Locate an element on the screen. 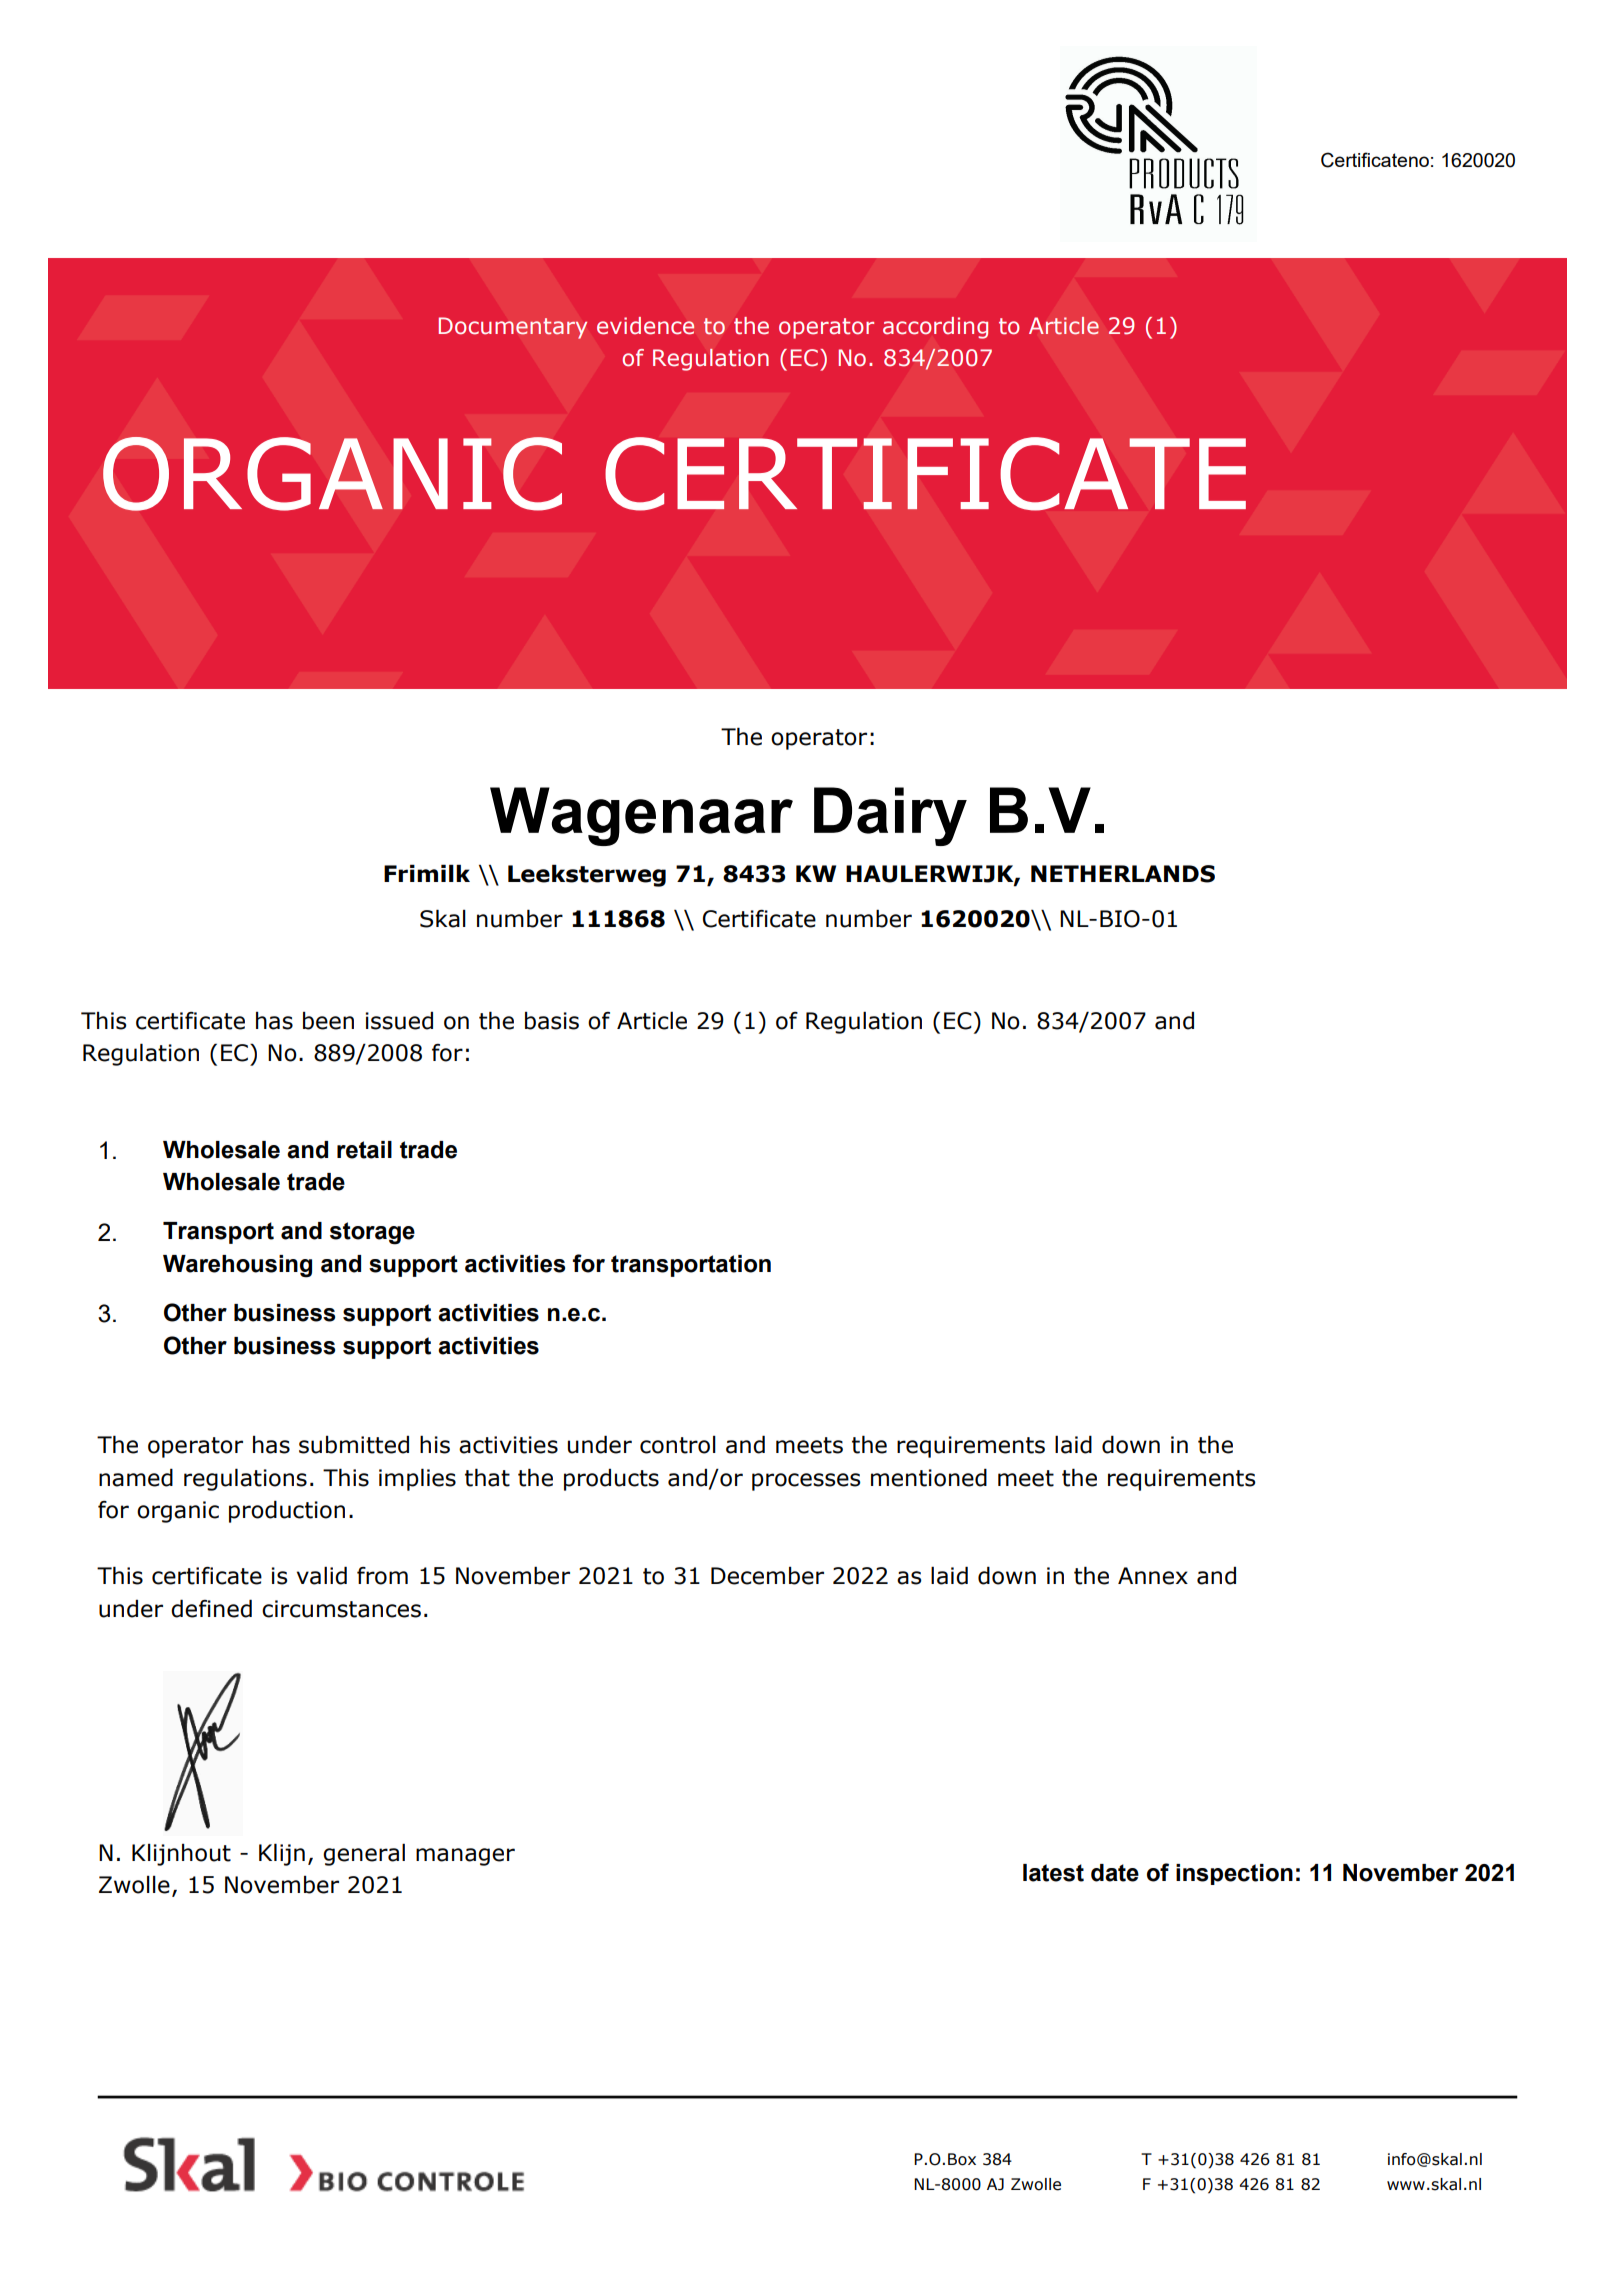 Image resolution: width=1618 pixels, height=2287 pixels. according is located at coordinates (935, 328).
